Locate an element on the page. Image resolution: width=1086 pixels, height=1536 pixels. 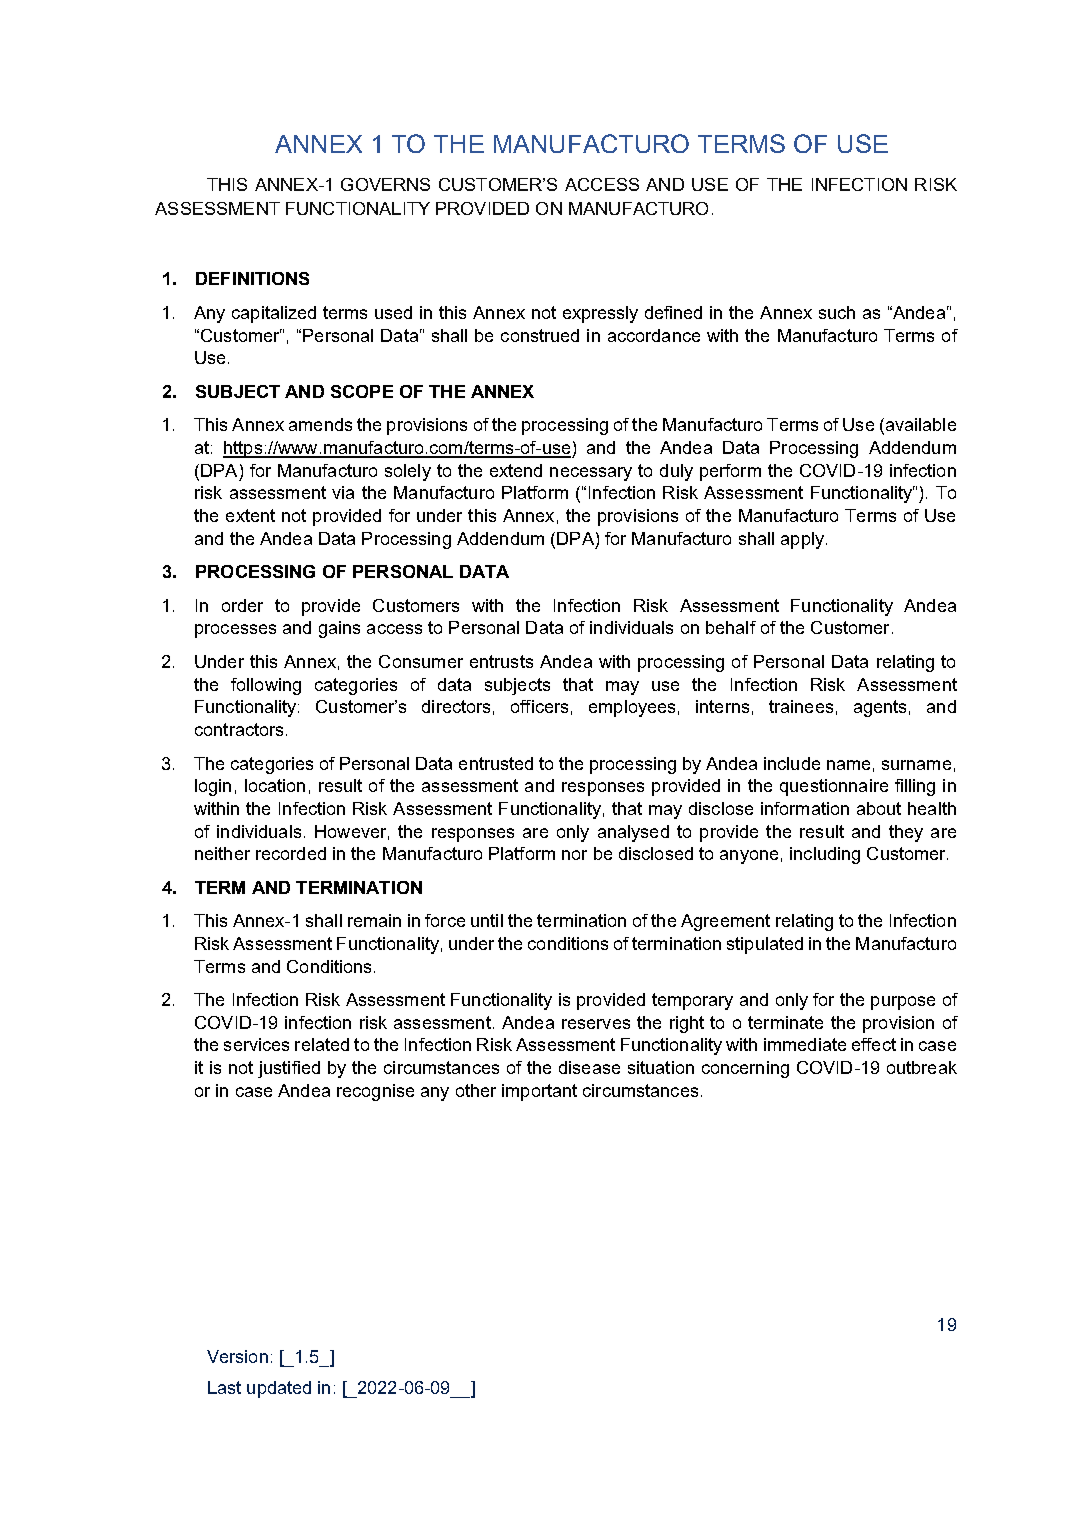
location is located at coordinates (275, 785).
